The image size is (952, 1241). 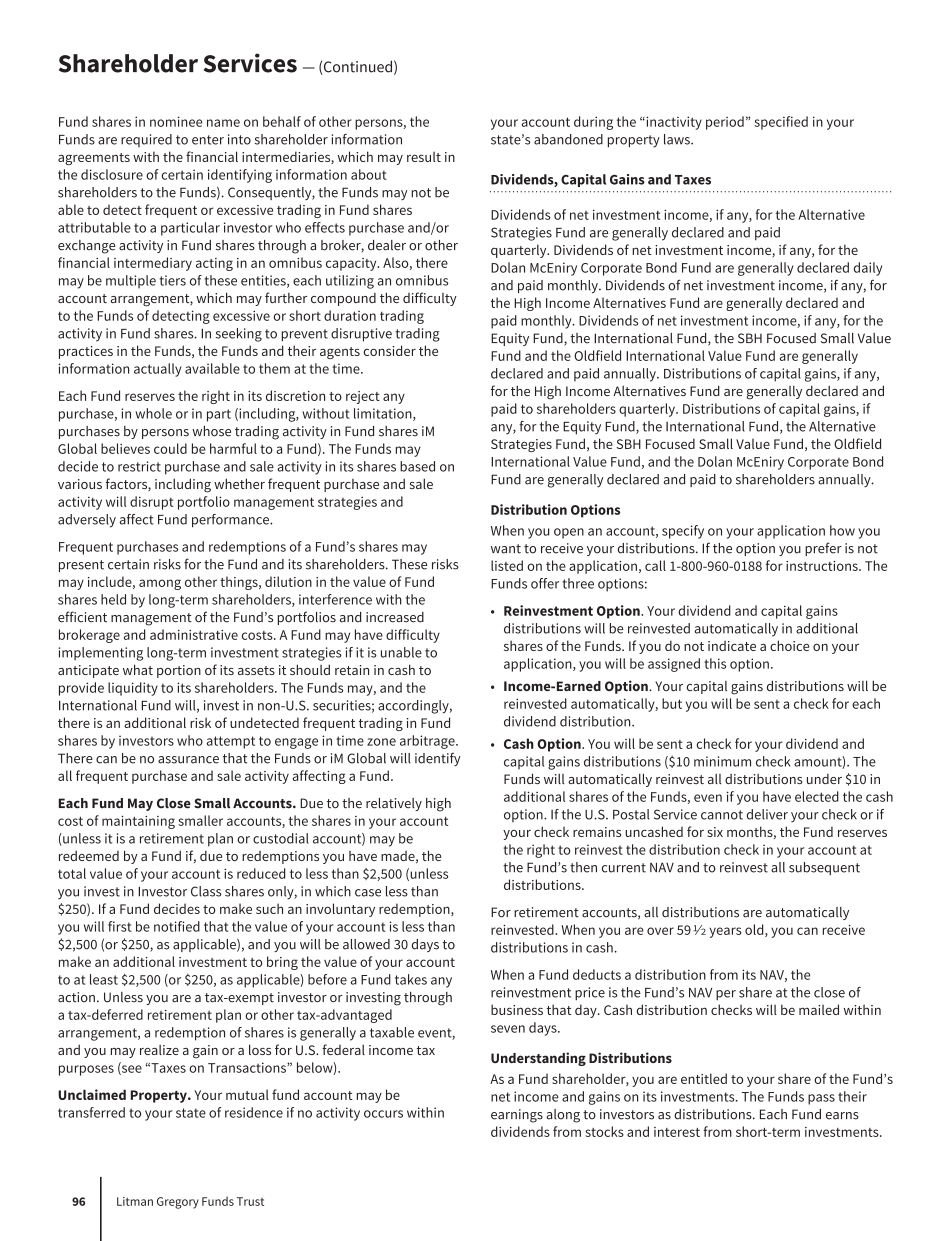 What do you see at coordinates (424, 157) in the image?
I see `result` at bounding box center [424, 157].
